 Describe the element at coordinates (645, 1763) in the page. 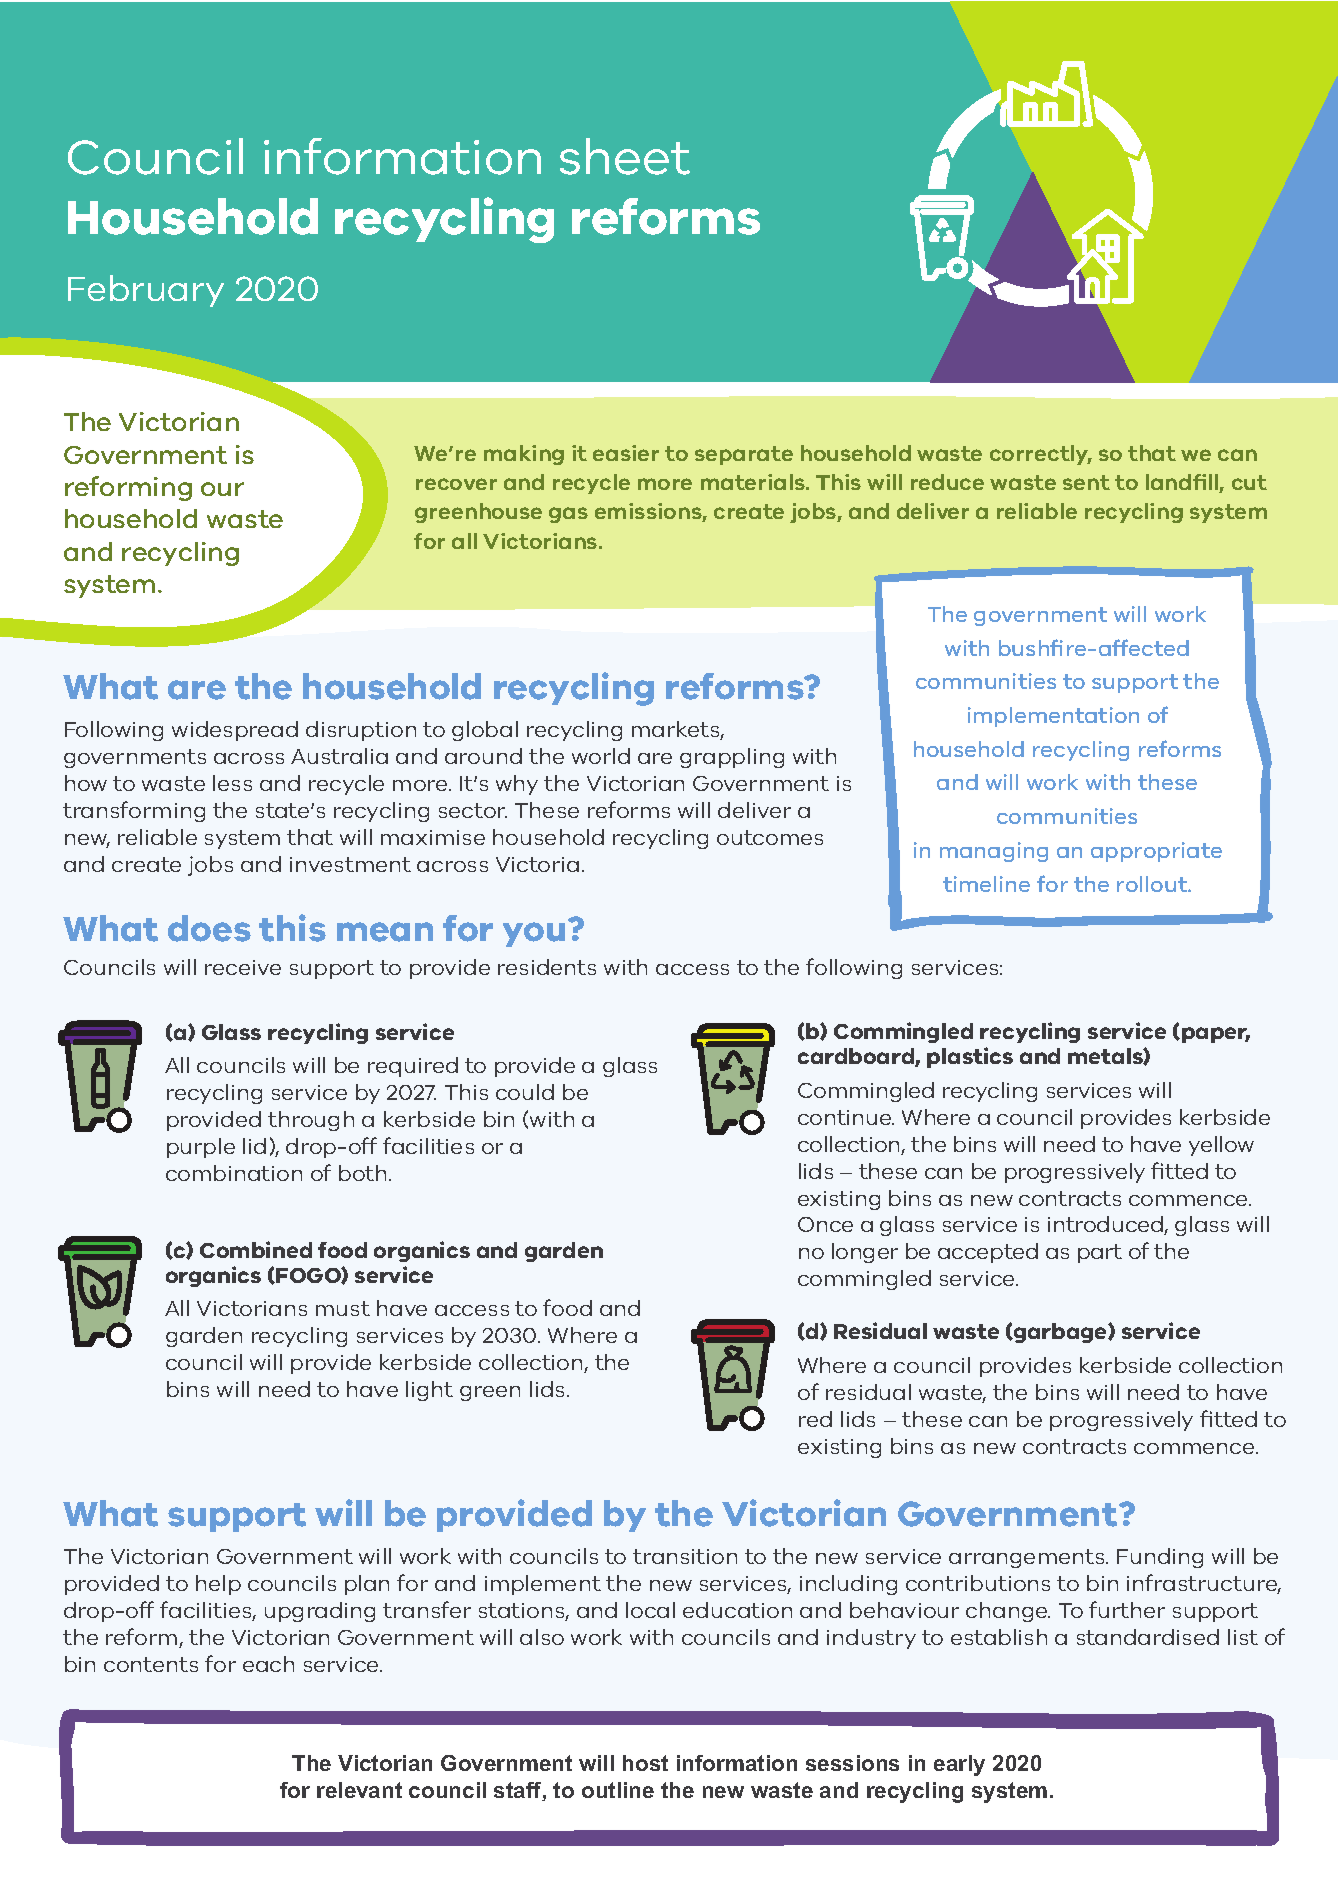

I see `host` at that location.
